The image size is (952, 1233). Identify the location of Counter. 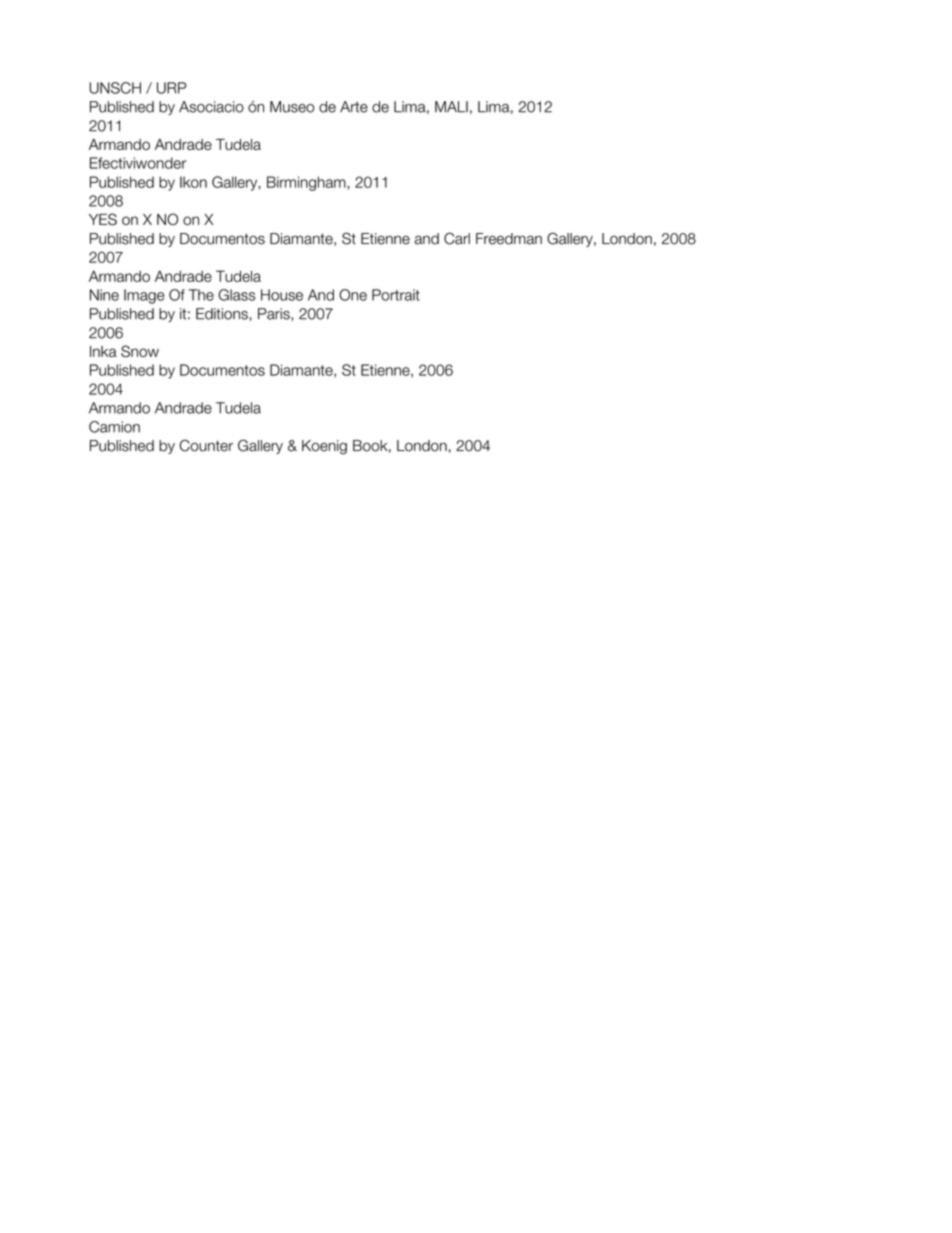
(206, 445).
